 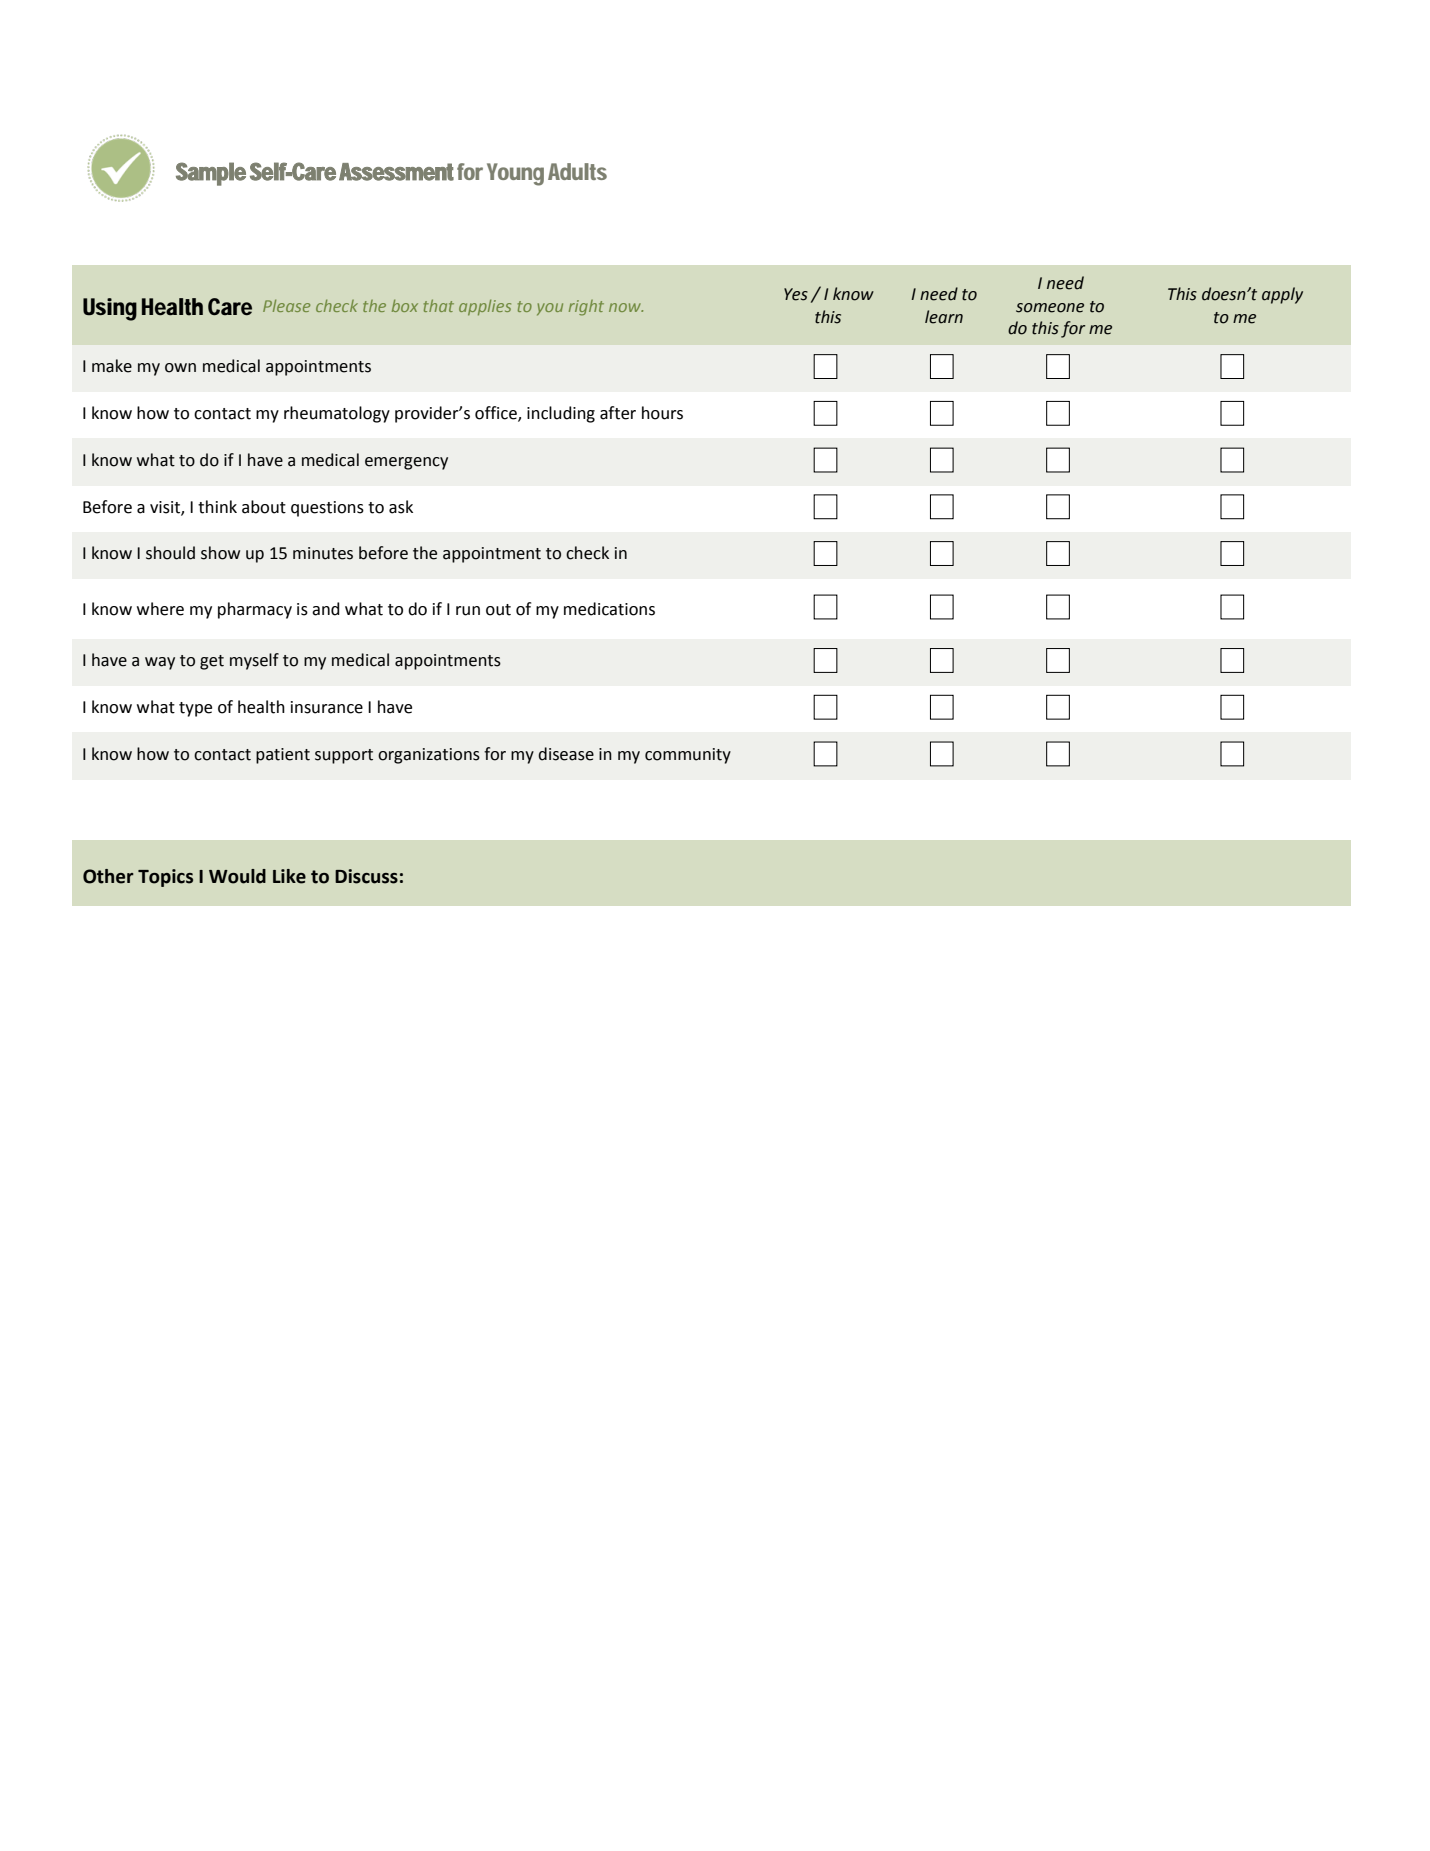 What do you see at coordinates (211, 174) in the screenshot?
I see `Sample` at bounding box center [211, 174].
